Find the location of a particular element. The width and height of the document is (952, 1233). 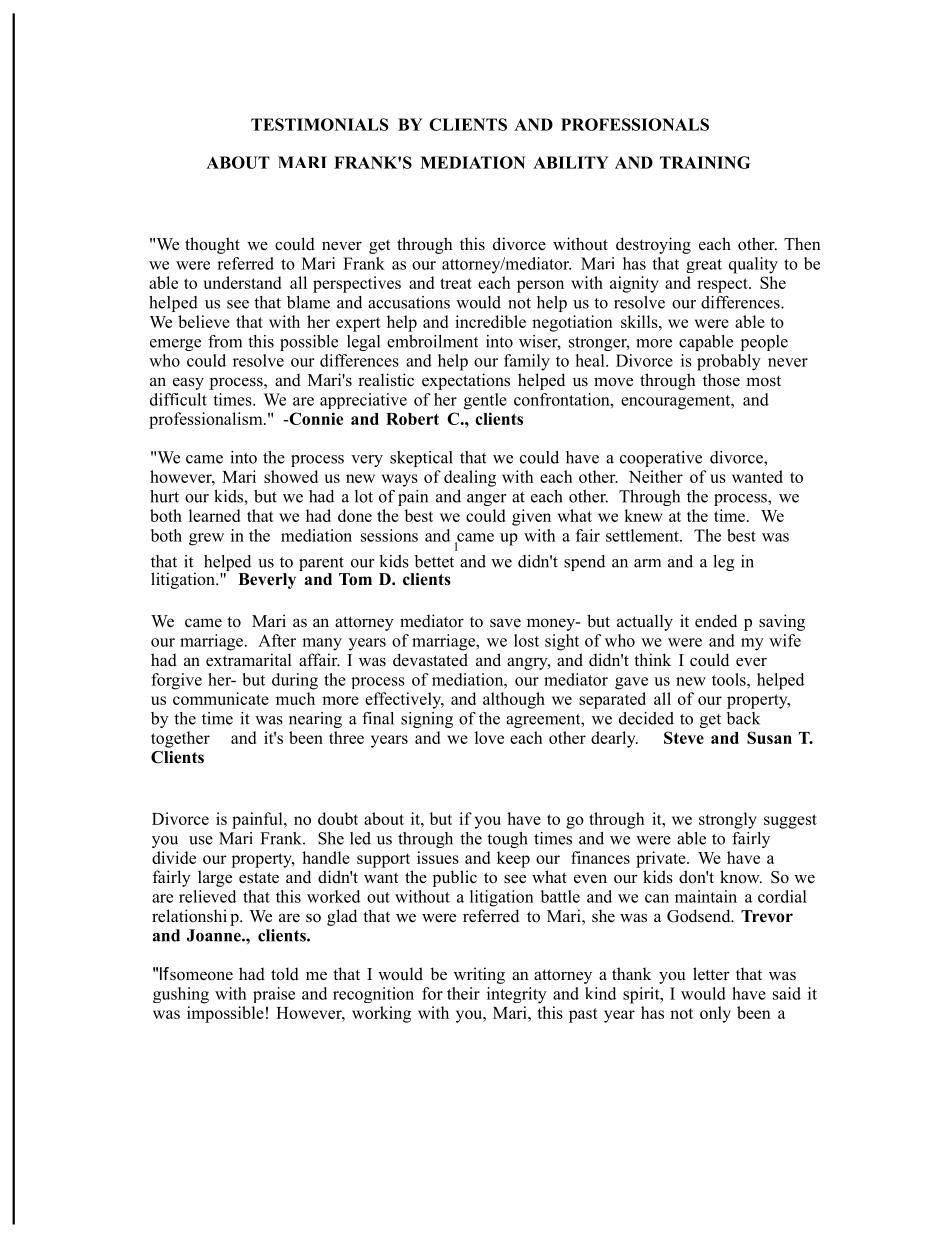

ABILITY is located at coordinates (570, 162).
